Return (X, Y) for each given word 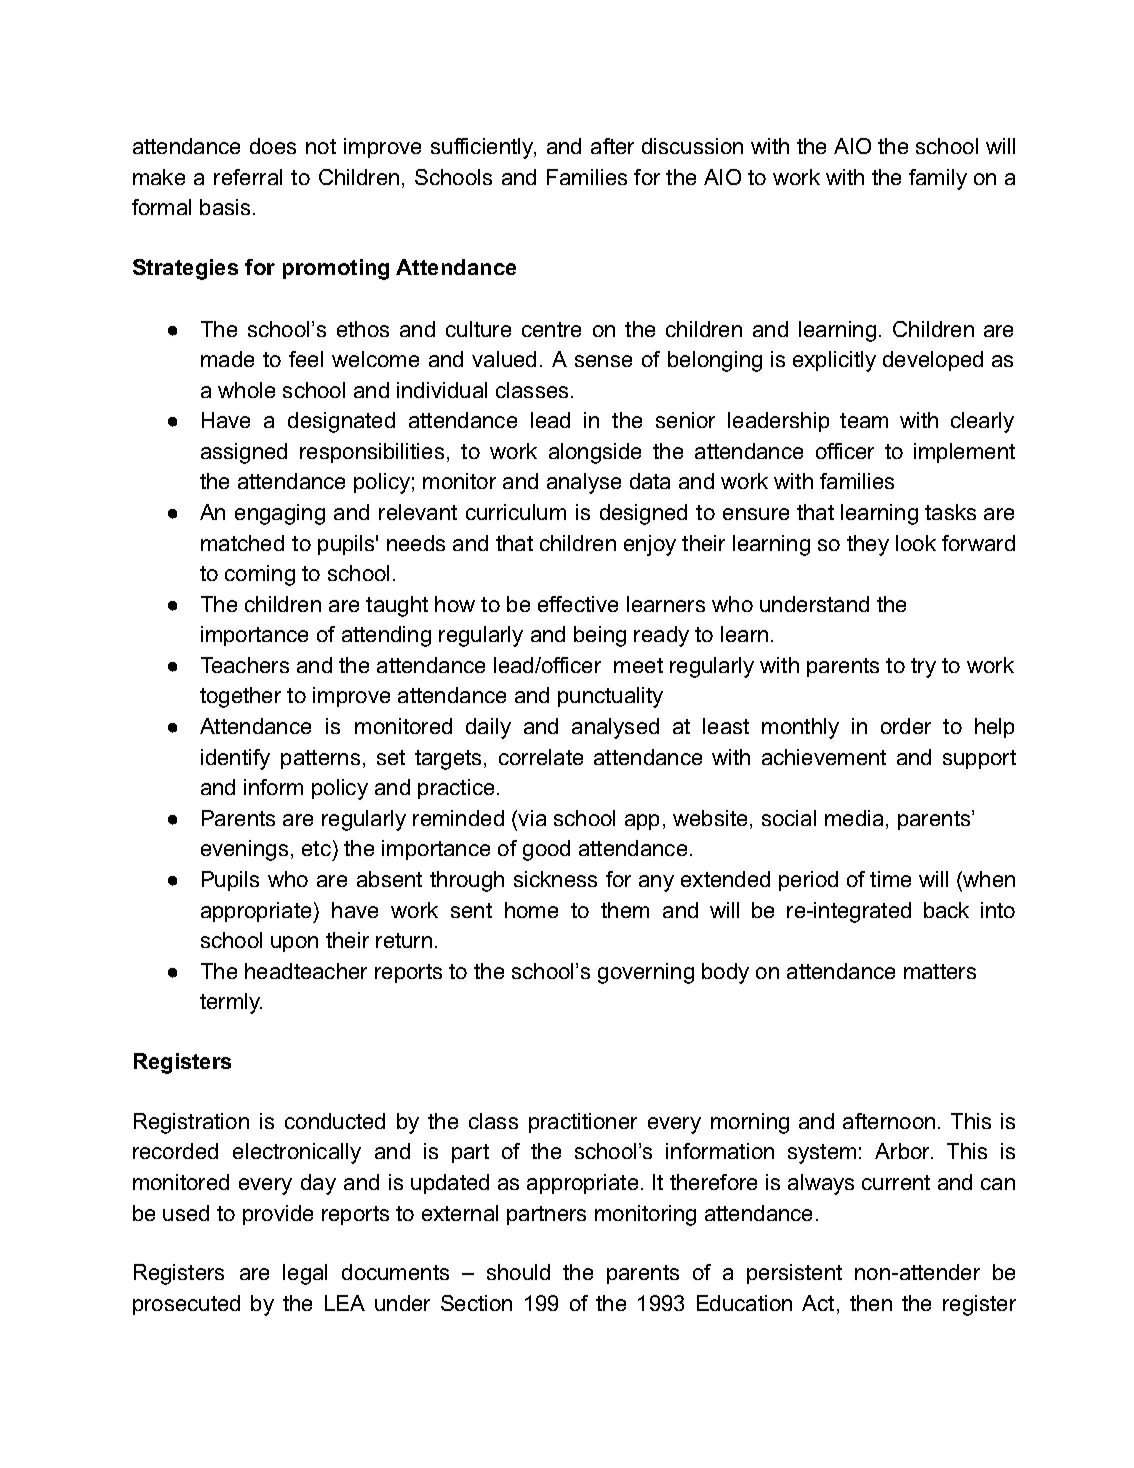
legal (305, 1274)
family (938, 179)
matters (940, 971)
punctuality (610, 697)
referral (248, 177)
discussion (692, 146)
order (906, 726)
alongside (595, 453)
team (864, 420)
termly (231, 1003)
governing (646, 973)
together (240, 697)
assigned (244, 453)
